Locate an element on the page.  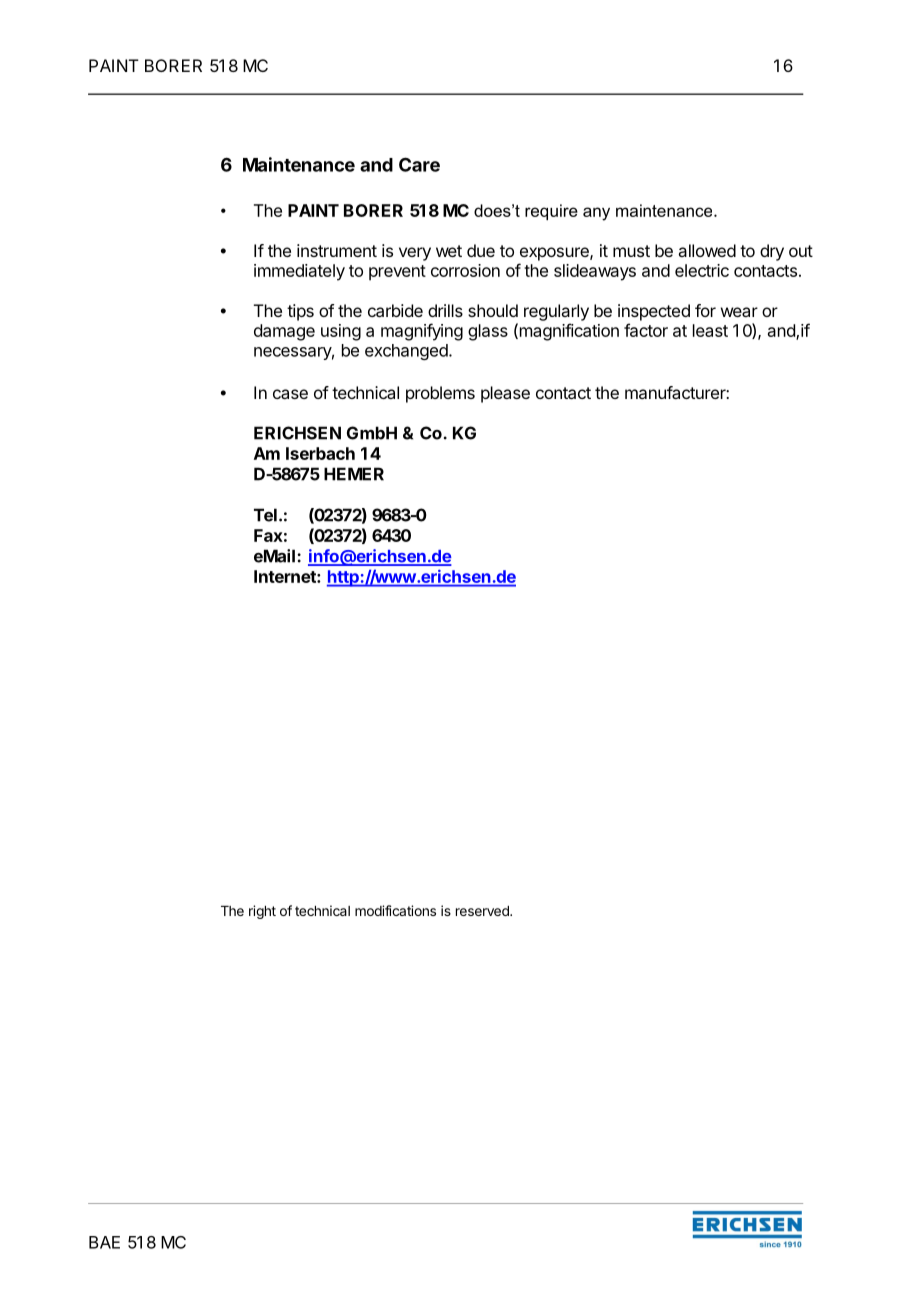
case is located at coordinates (290, 394).
